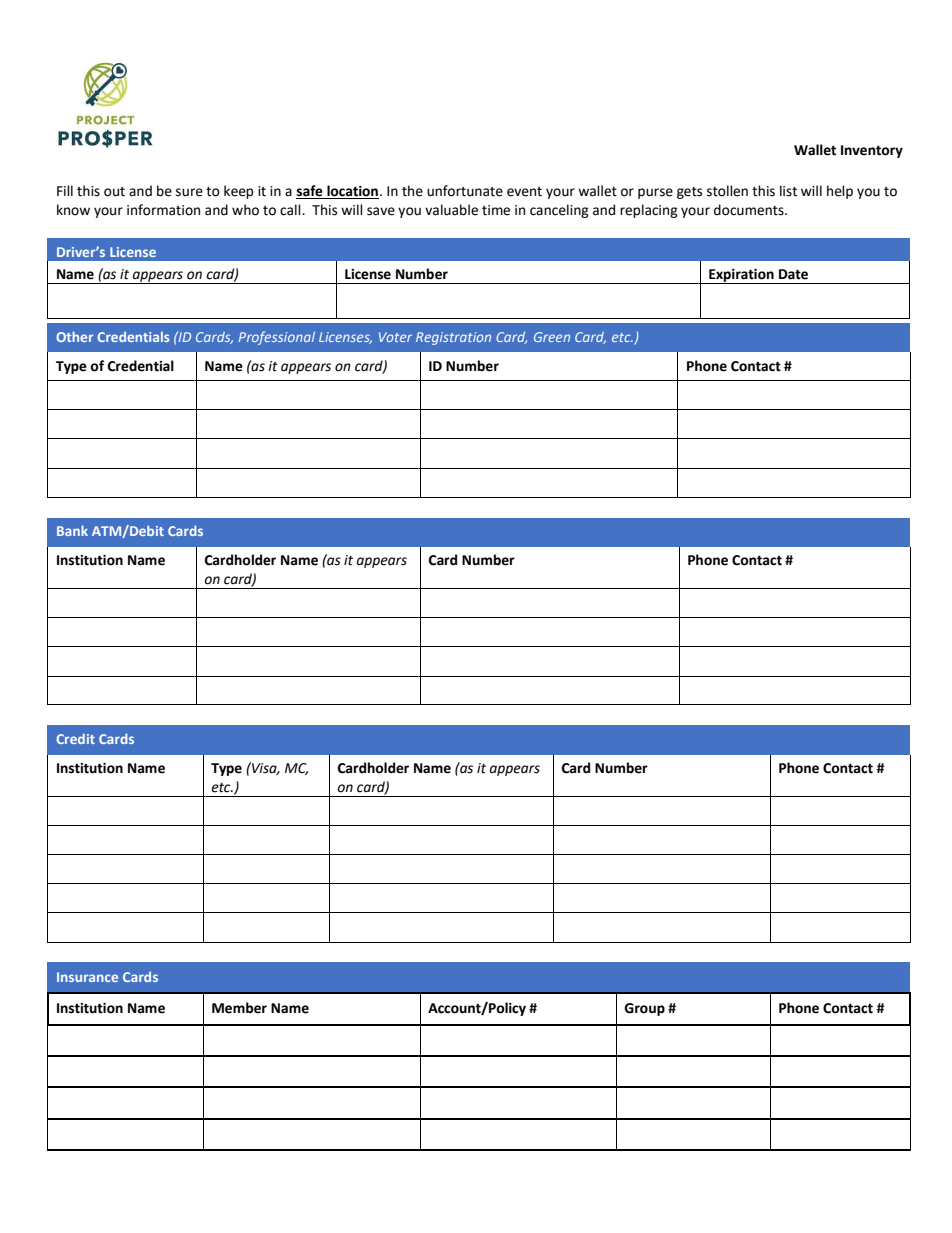 This document has width=952, height=1233. I want to click on unfortunate, so click(465, 191).
